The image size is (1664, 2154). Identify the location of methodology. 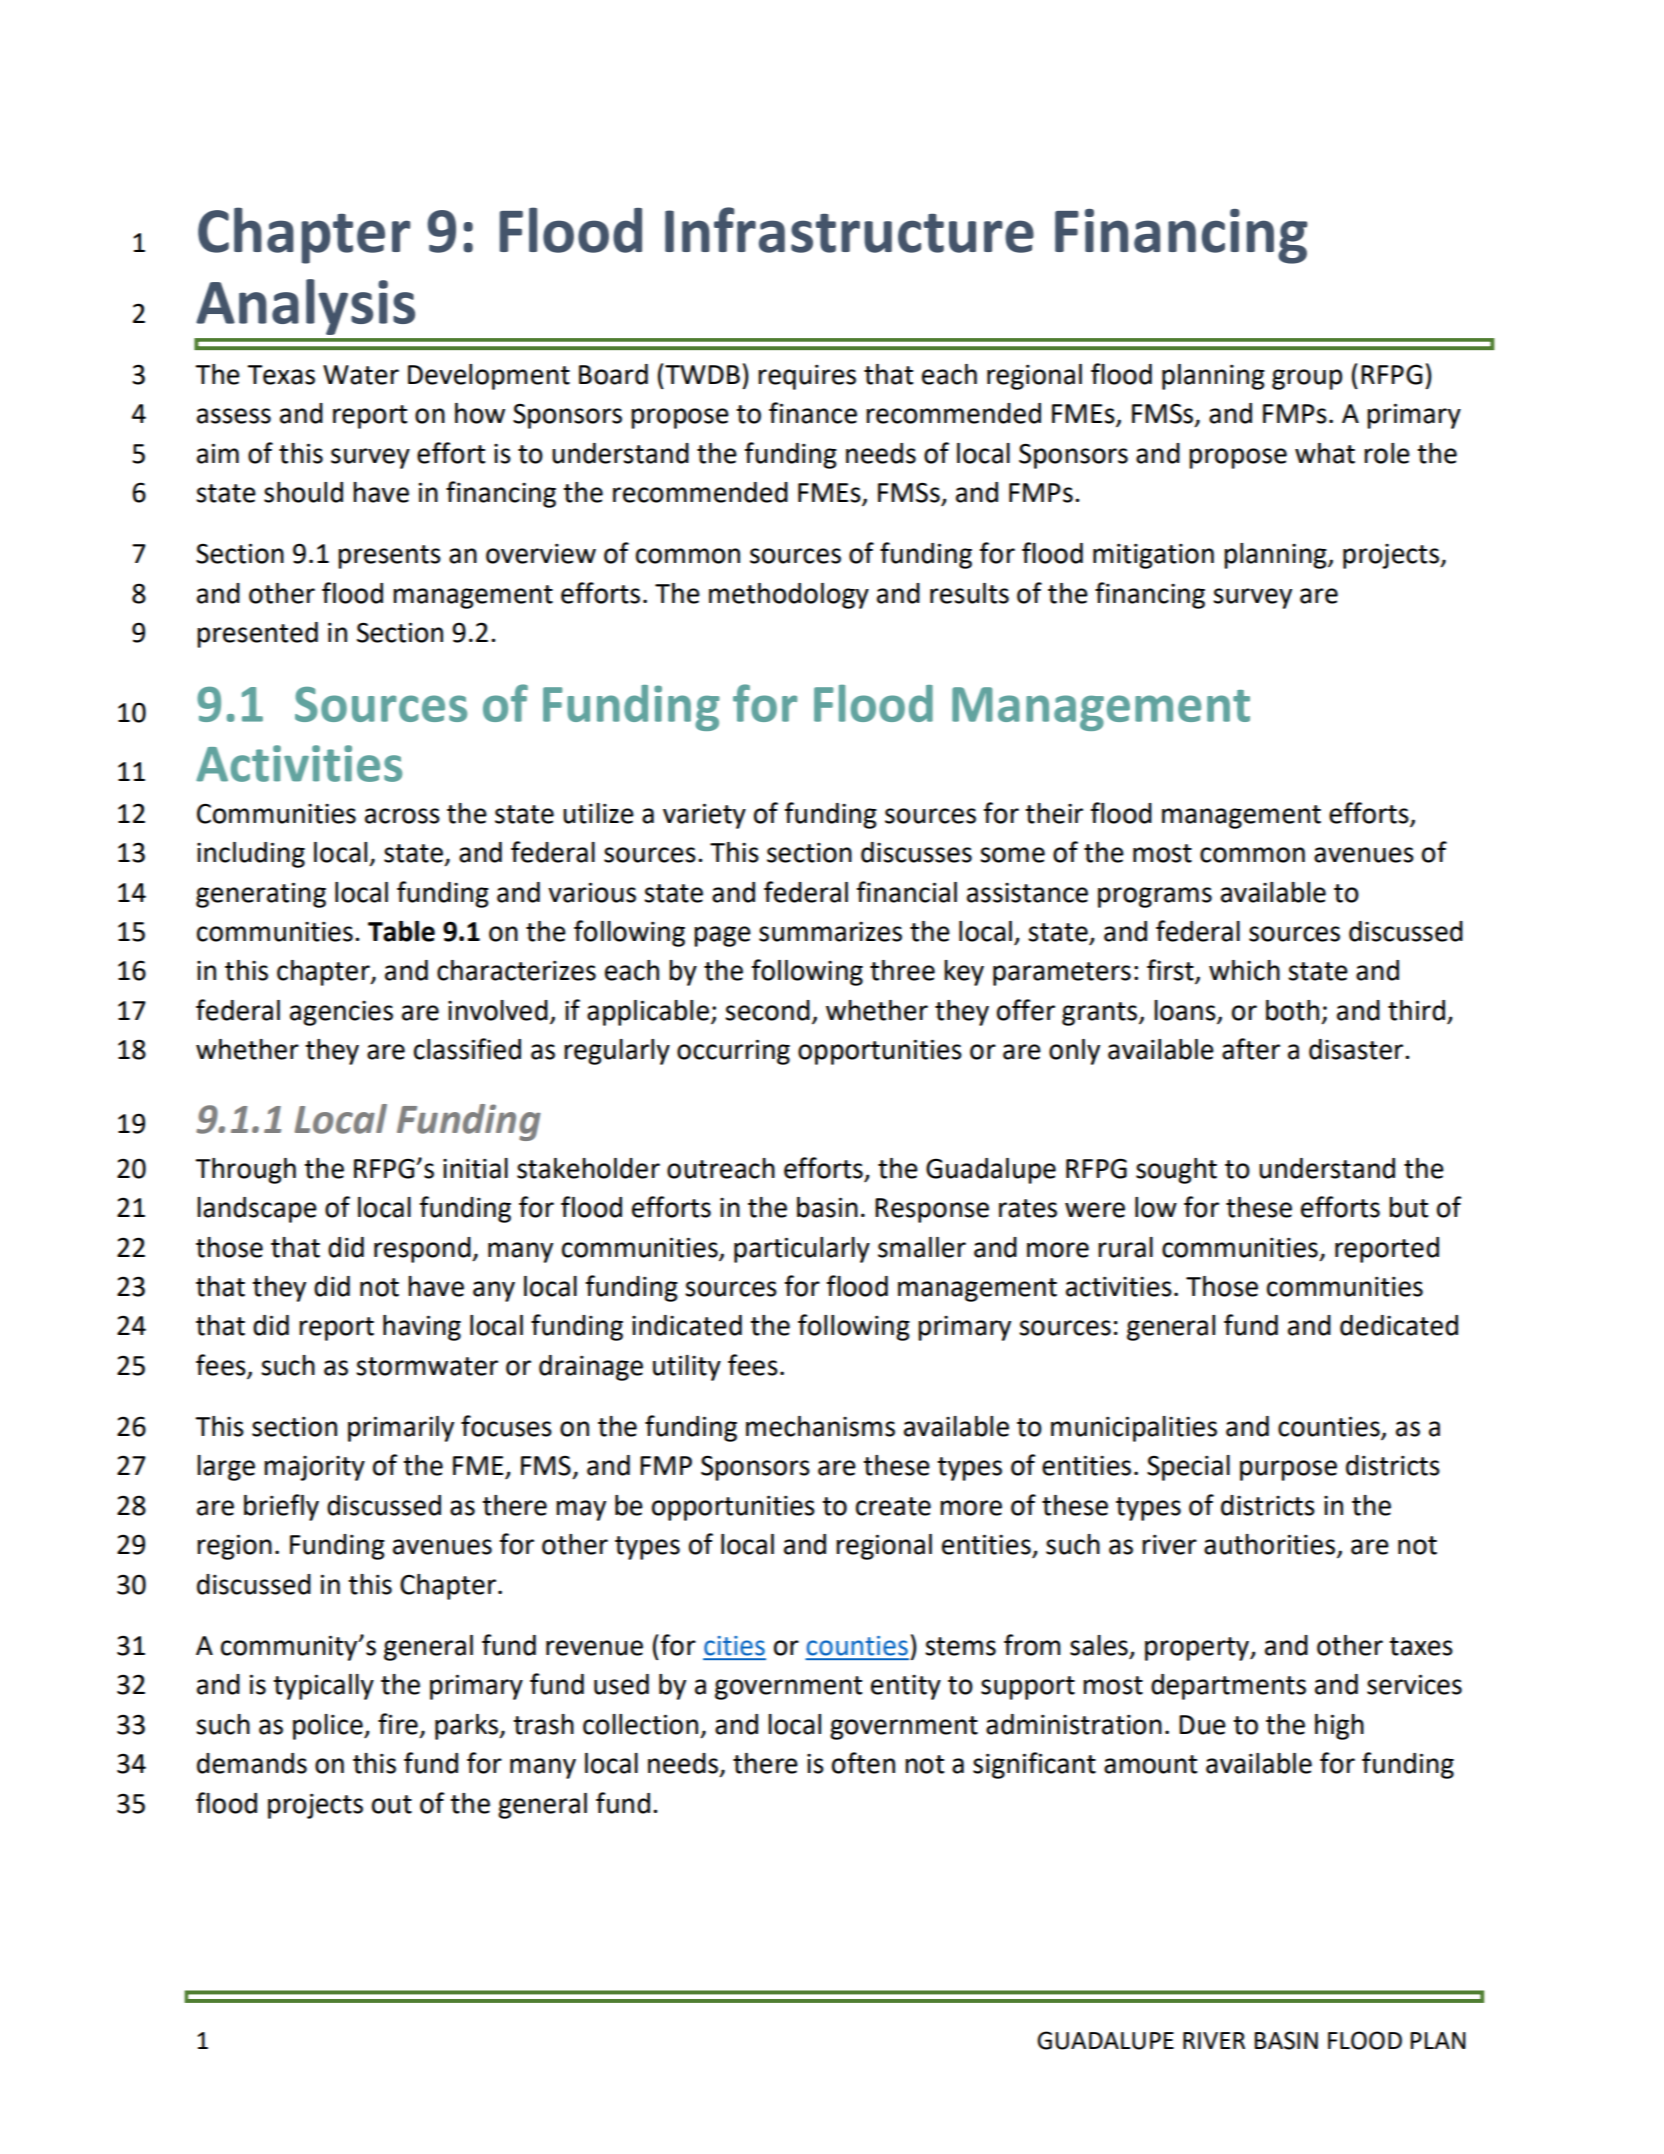
(789, 596).
